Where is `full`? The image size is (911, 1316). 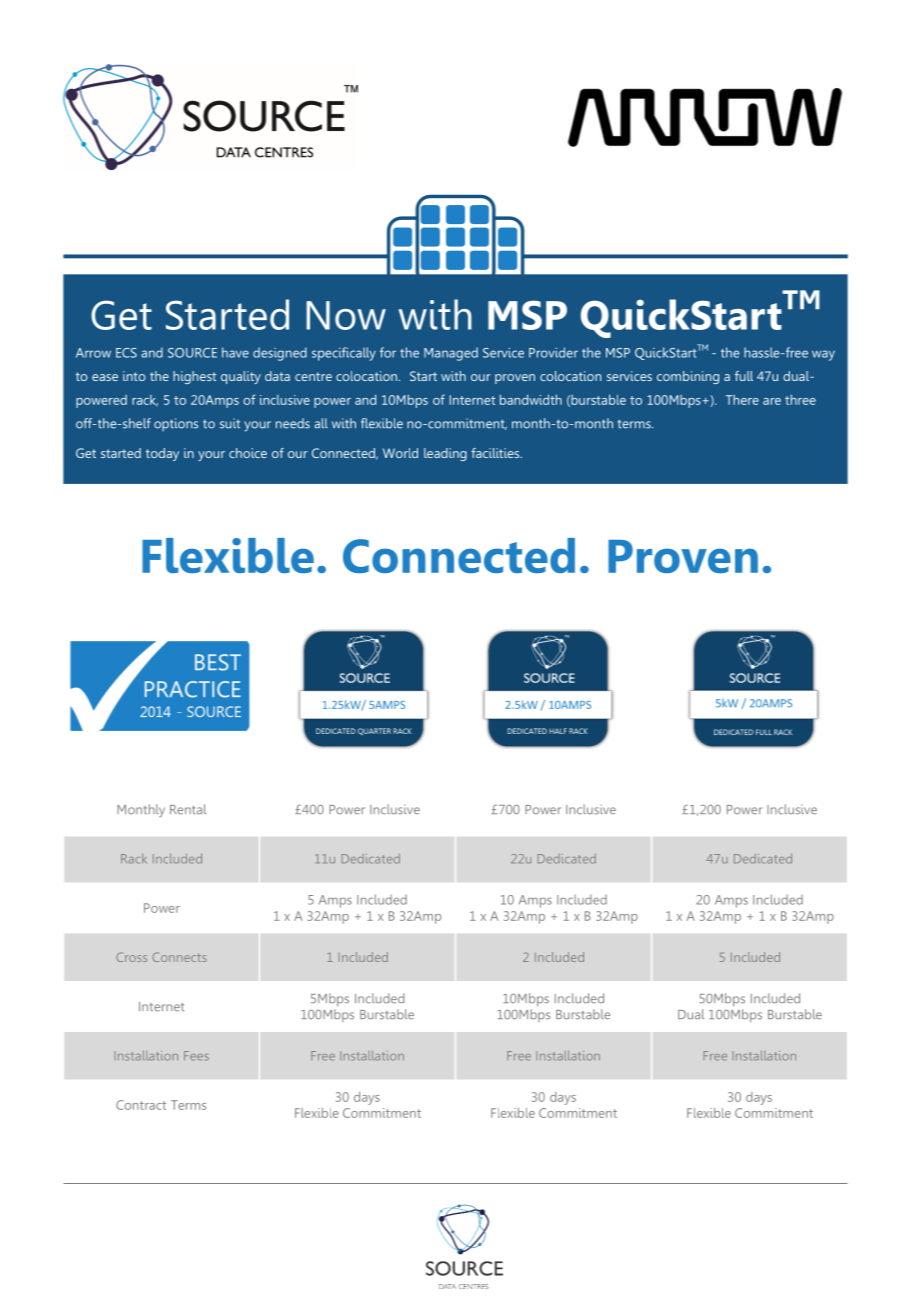
full is located at coordinates (744, 376).
